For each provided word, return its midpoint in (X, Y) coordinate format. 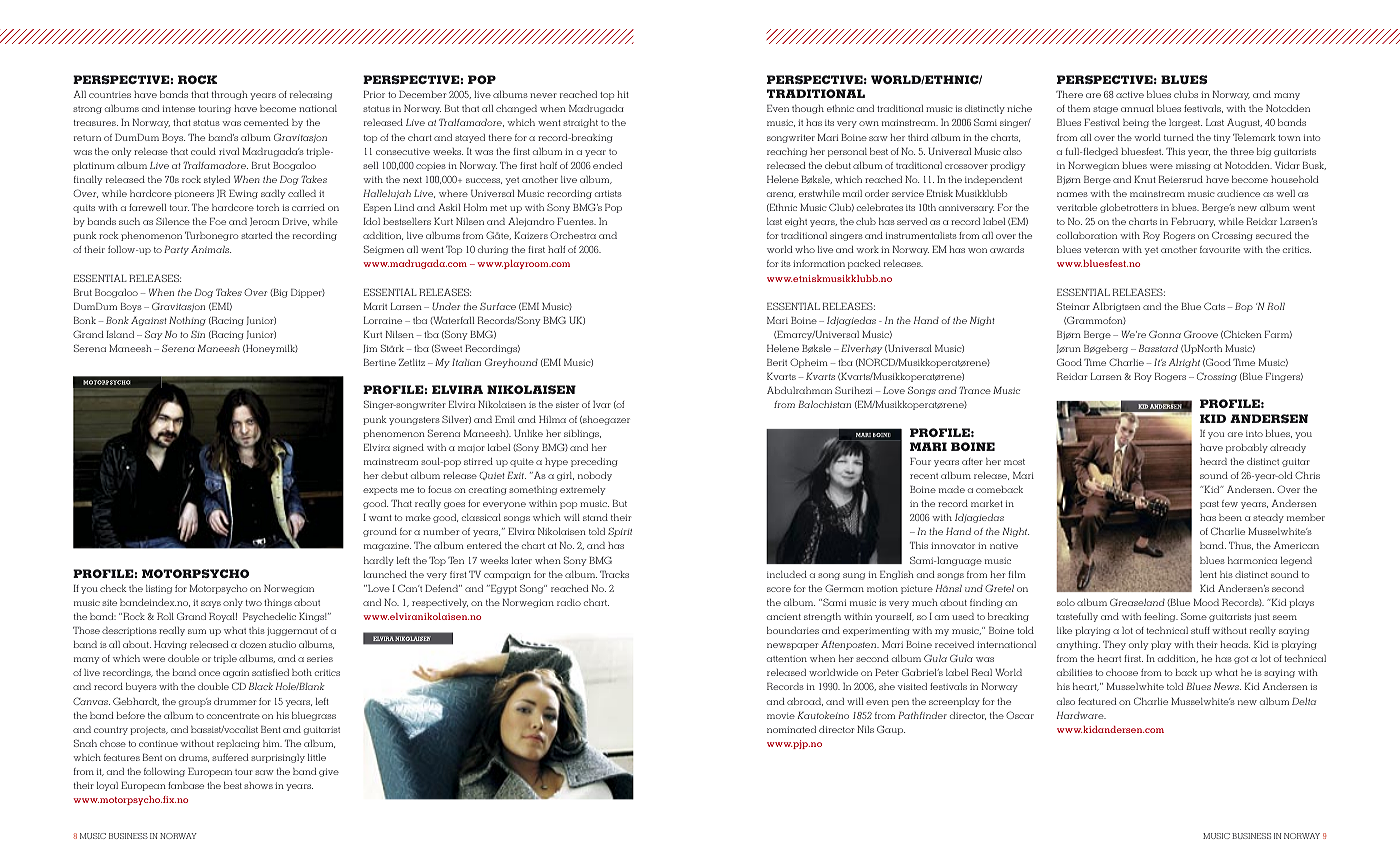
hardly (379, 561)
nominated (791, 729)
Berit (777, 362)
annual (1137, 108)
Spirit (620, 532)
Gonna (1165, 334)
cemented (266, 122)
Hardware (1081, 715)
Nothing (187, 321)
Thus (1241, 546)
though (808, 109)
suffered (230, 757)
